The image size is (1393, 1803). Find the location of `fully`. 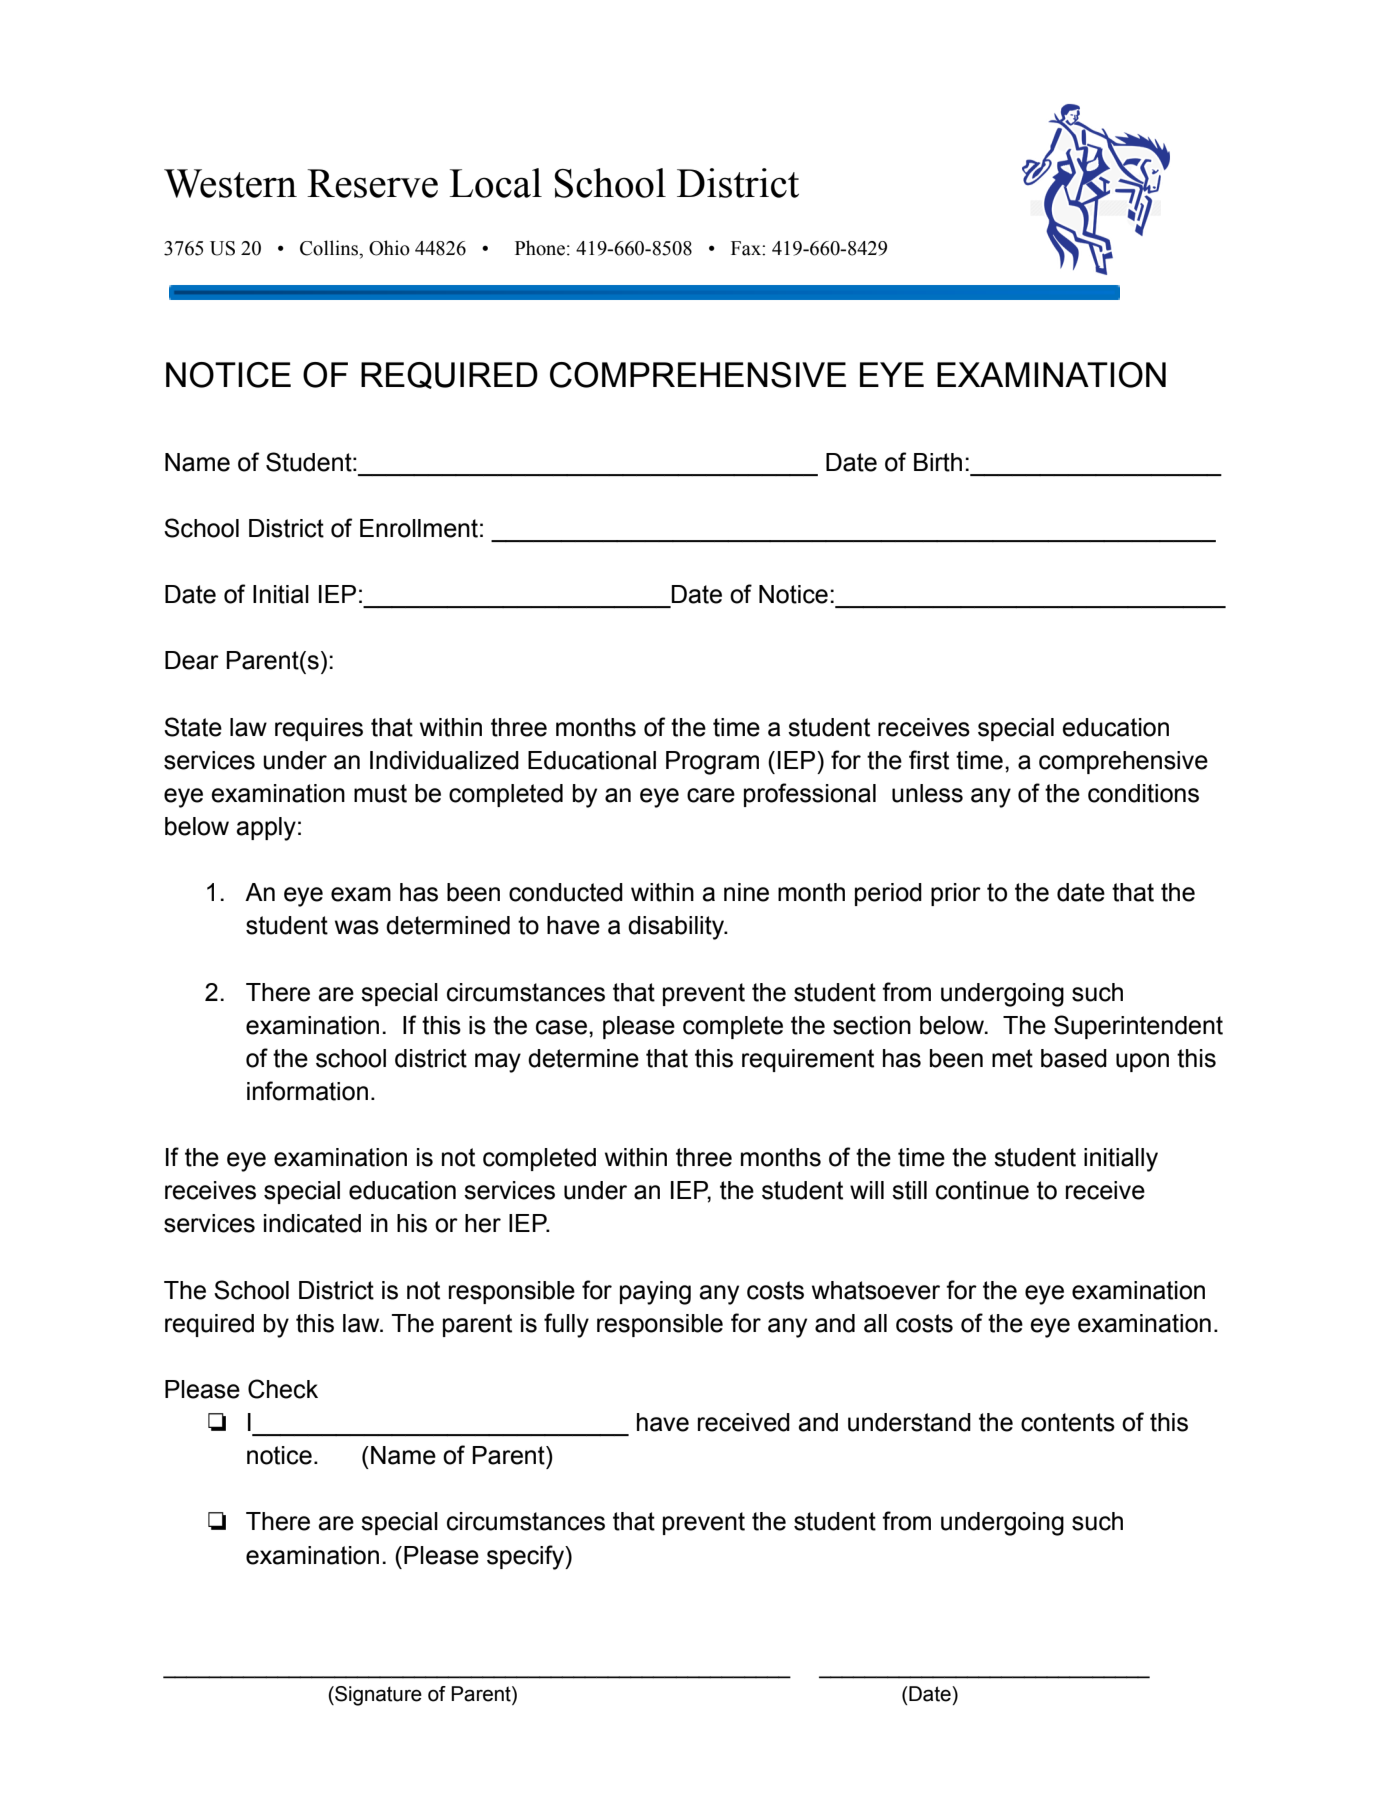

fully is located at coordinates (566, 1325).
